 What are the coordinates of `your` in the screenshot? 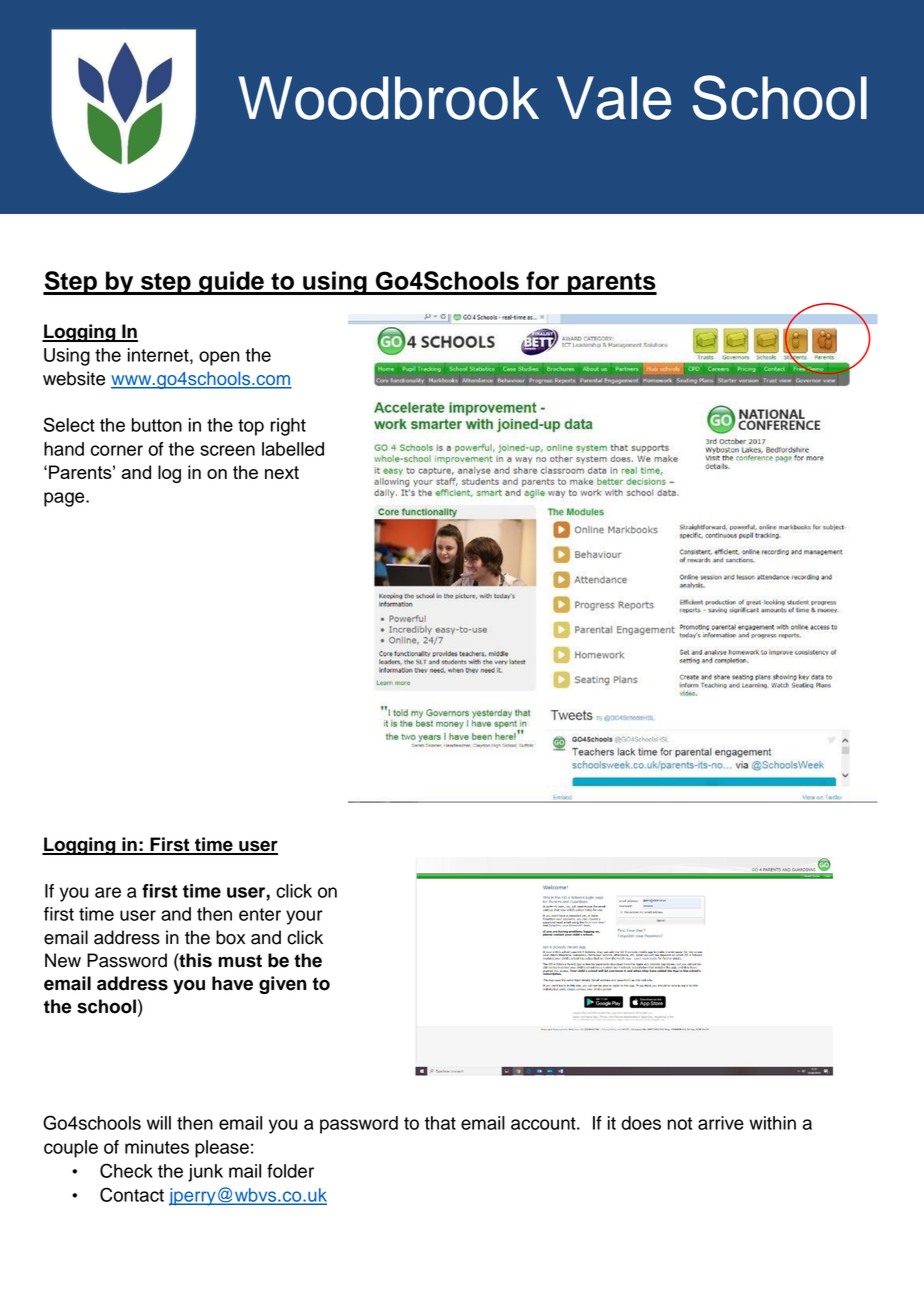 It's located at (304, 917).
